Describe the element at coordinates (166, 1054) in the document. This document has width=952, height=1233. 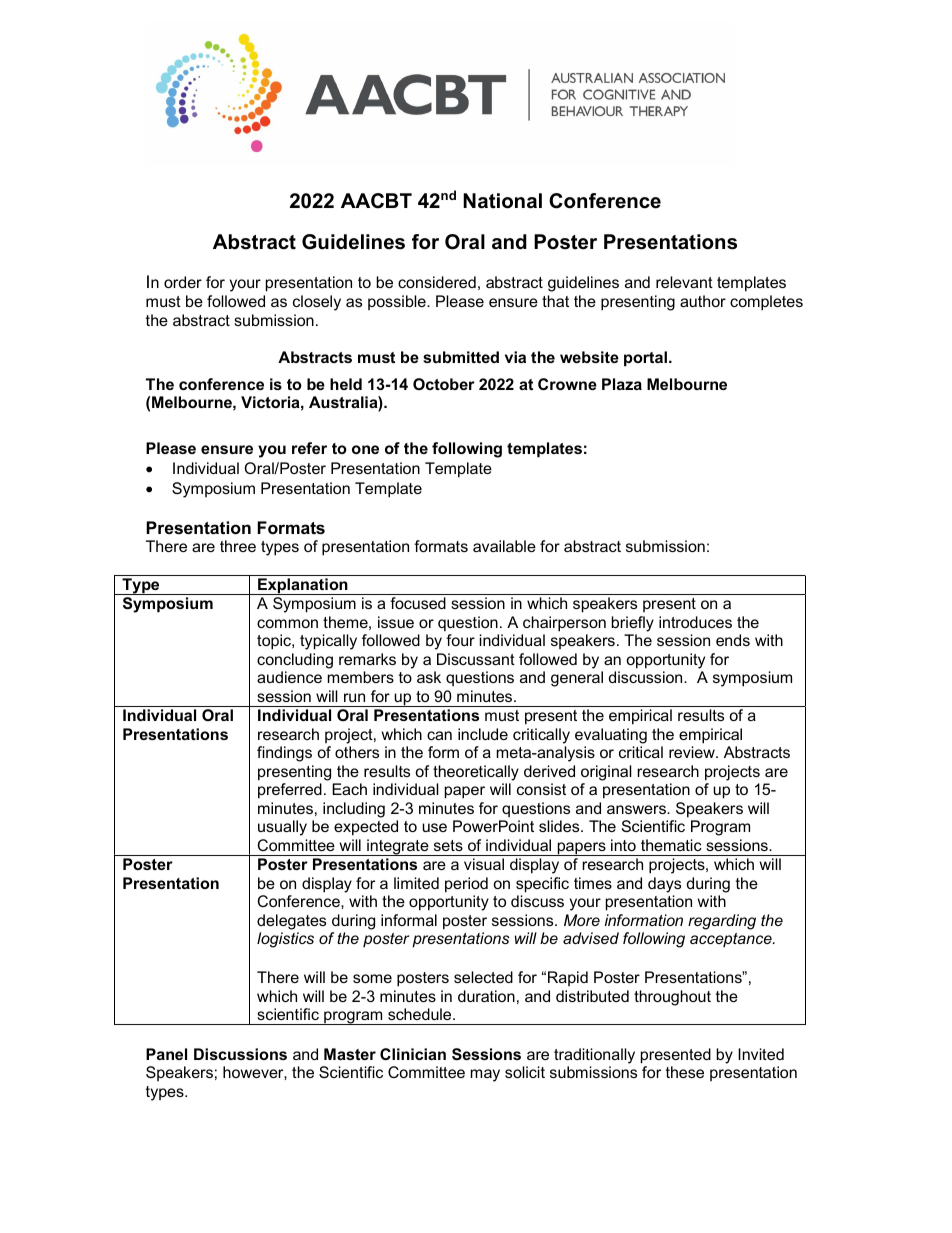
I see `Panel` at that location.
